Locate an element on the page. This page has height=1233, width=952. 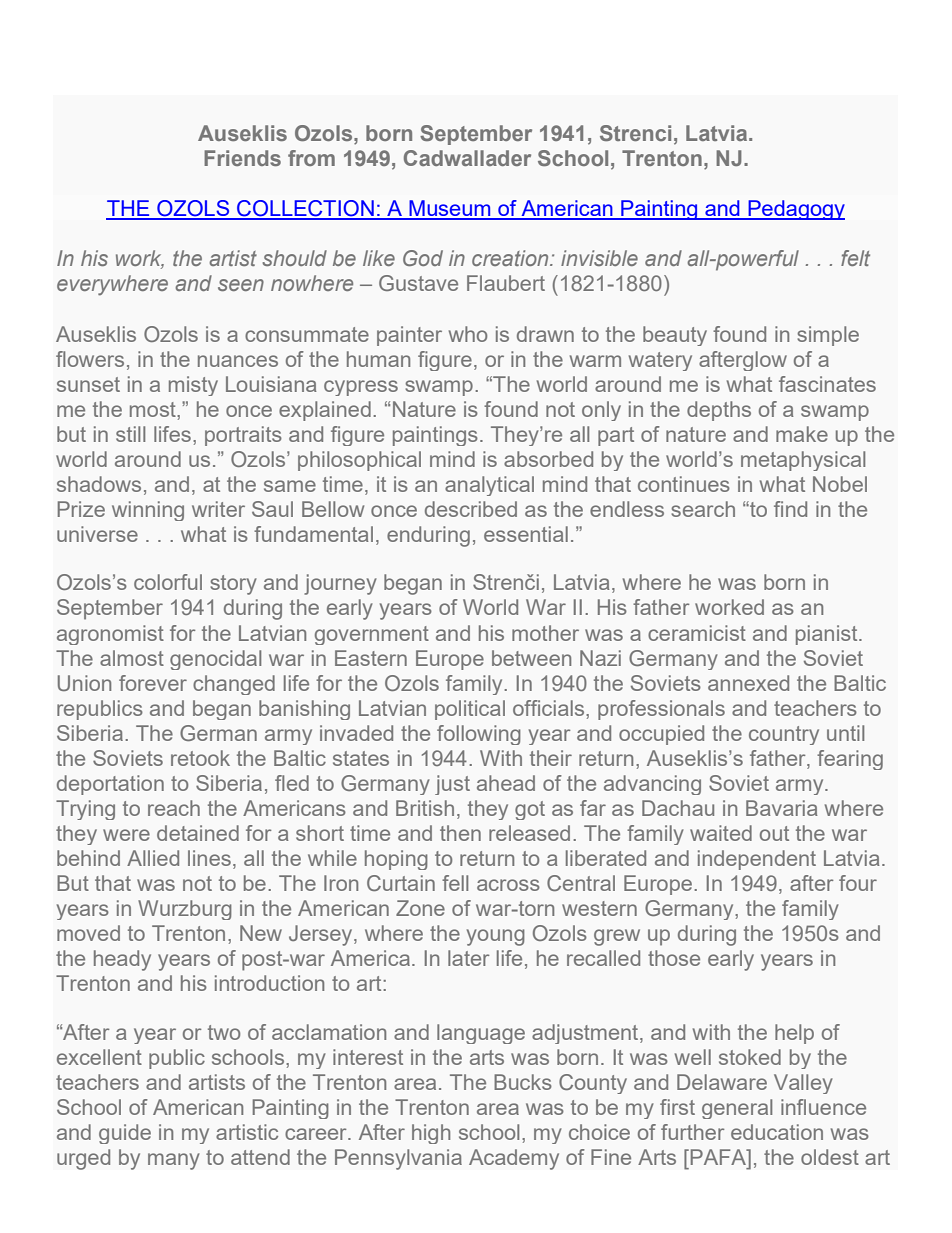
colorful is located at coordinates (168, 582).
